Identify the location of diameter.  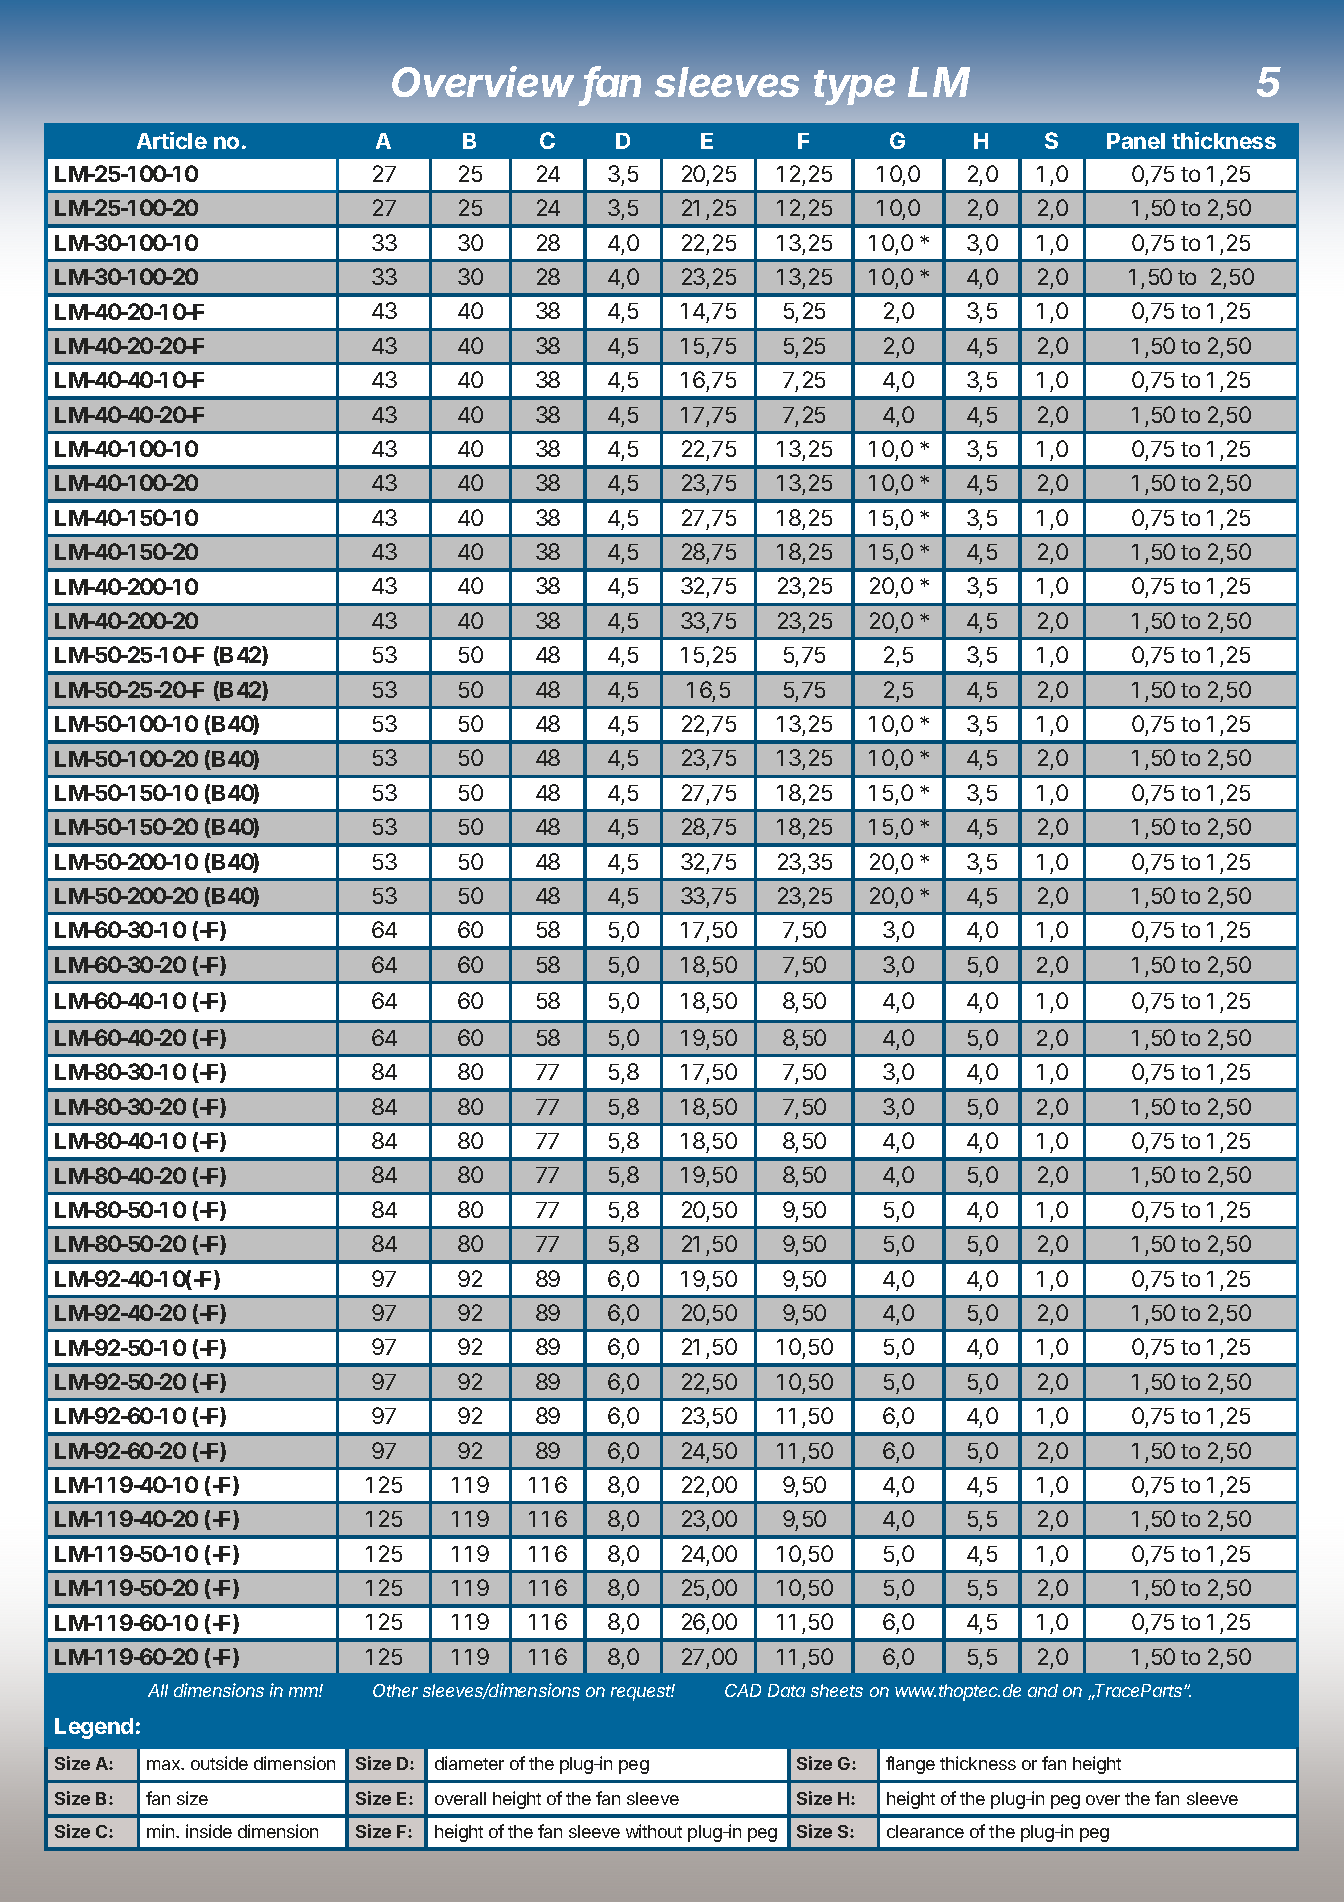
(469, 1763).
